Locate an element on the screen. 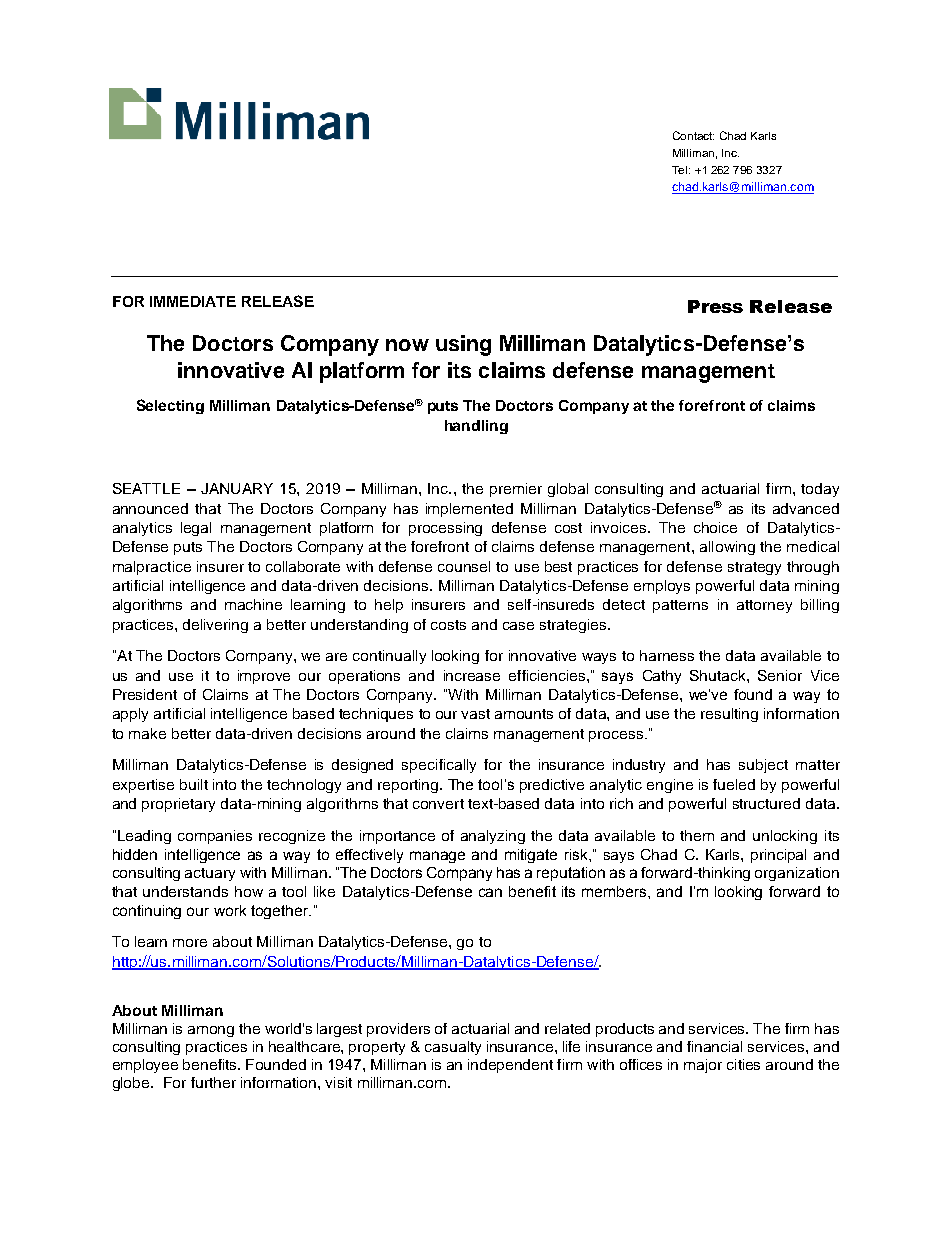  handling is located at coordinates (476, 427).
